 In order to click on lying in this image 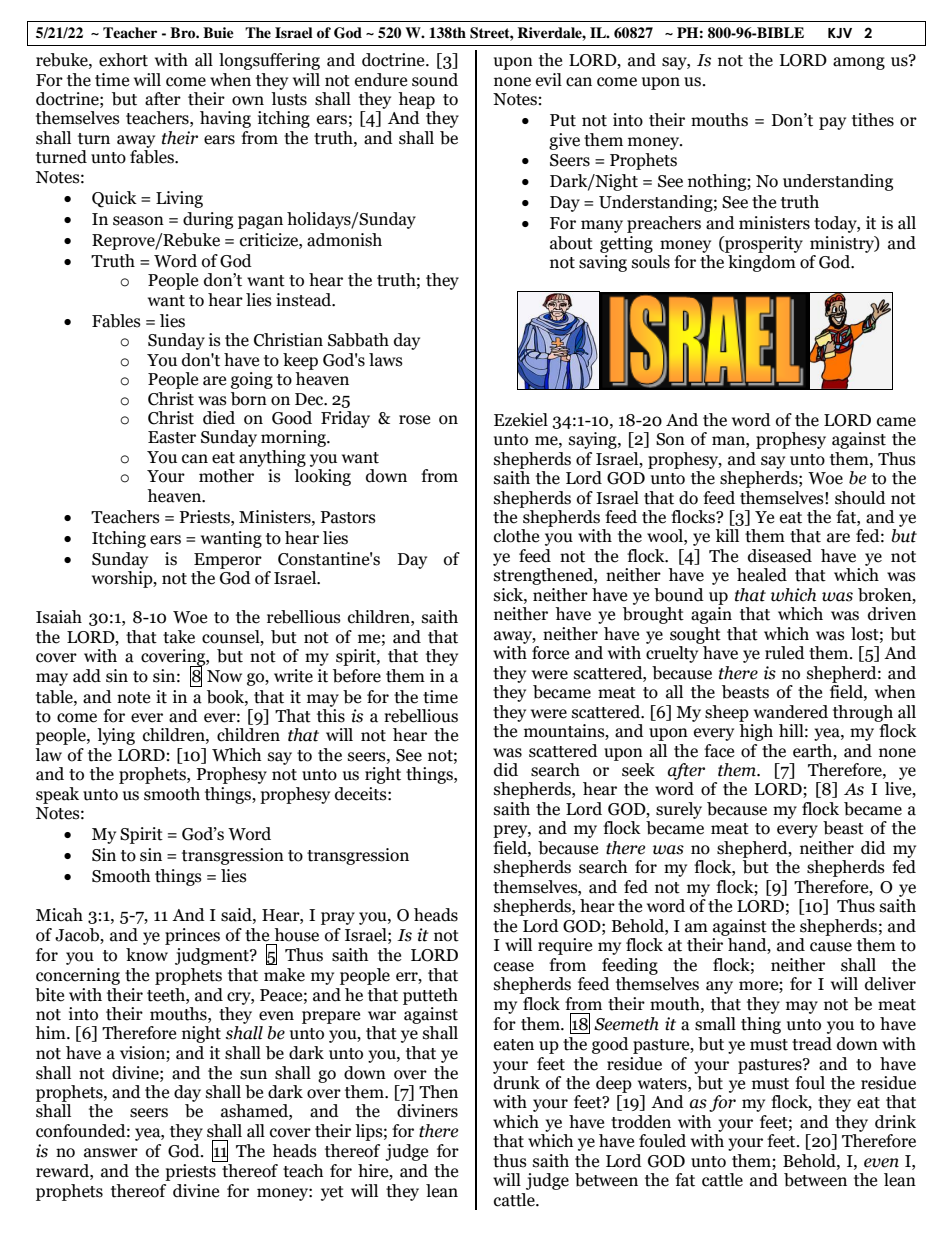, I will do `click(116, 736)`.
